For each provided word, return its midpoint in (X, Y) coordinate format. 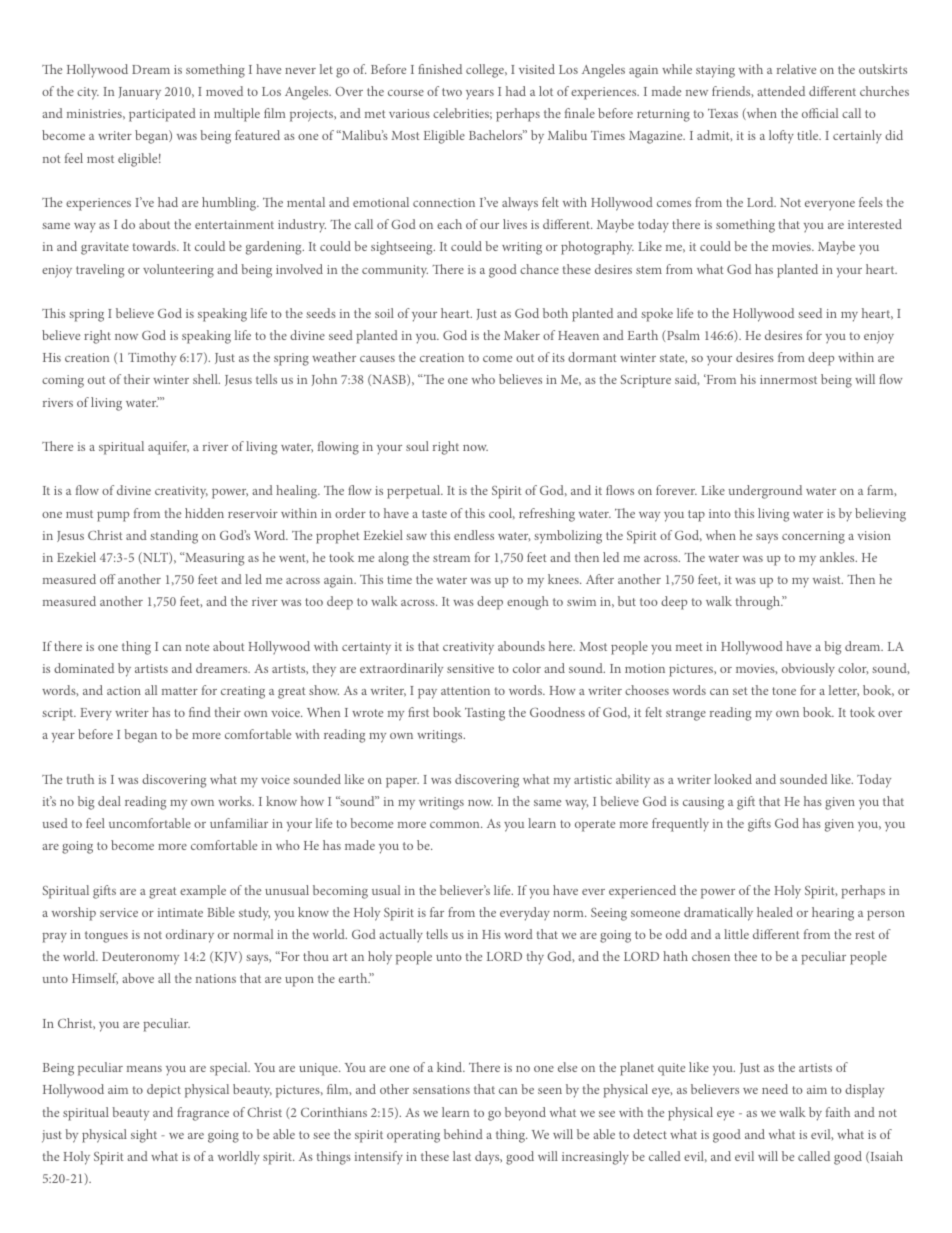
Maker (522, 335)
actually (401, 935)
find (200, 712)
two (452, 92)
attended (781, 91)
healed (775, 912)
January (140, 93)
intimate (180, 912)
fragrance (203, 1114)
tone (784, 691)
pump (113, 517)
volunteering (178, 271)
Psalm (682, 335)
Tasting (485, 714)
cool (502, 513)
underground (765, 492)
